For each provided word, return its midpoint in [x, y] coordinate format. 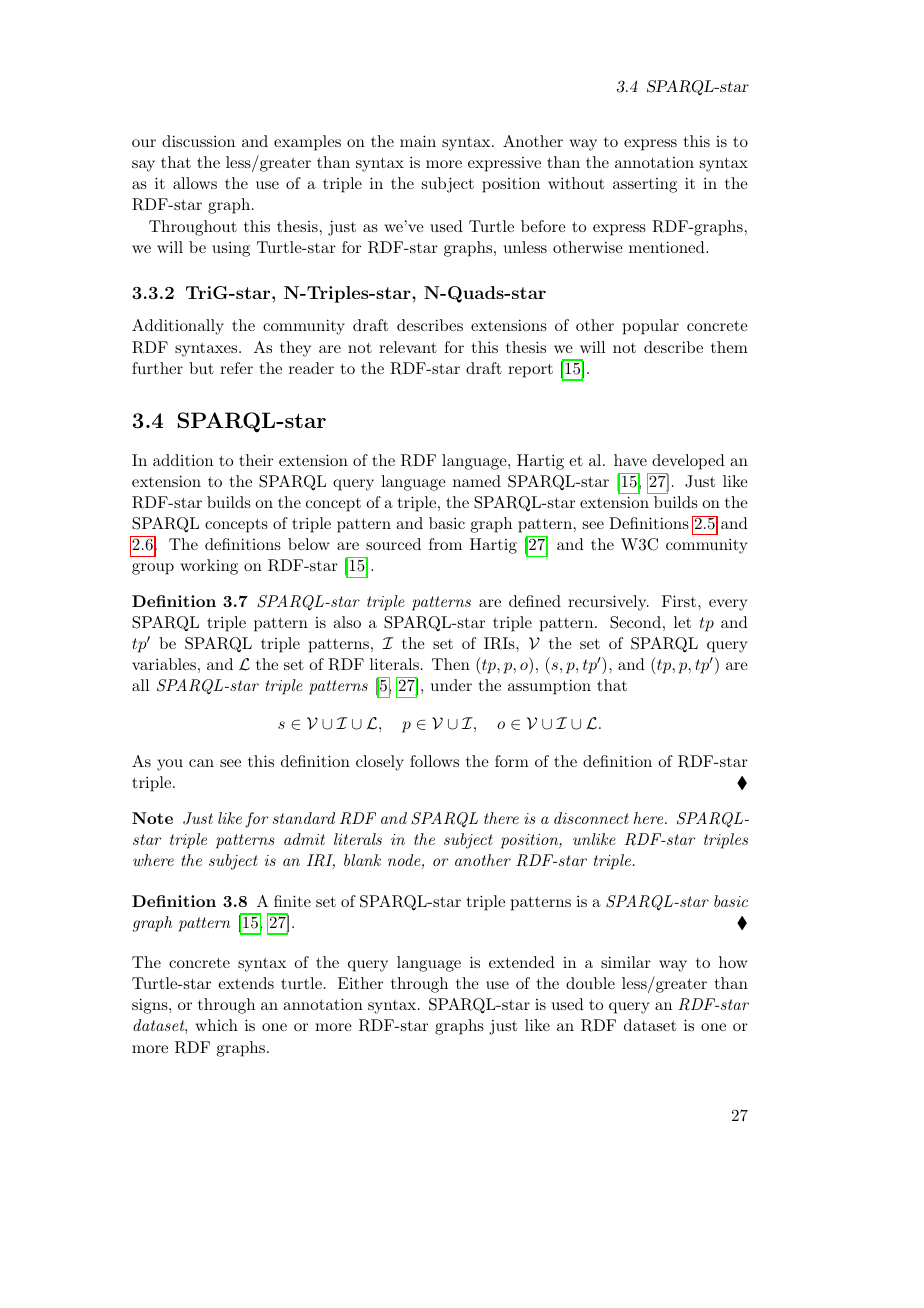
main [418, 141]
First [679, 601]
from [445, 544]
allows [195, 183]
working [209, 567]
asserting [645, 185]
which [216, 1025]
